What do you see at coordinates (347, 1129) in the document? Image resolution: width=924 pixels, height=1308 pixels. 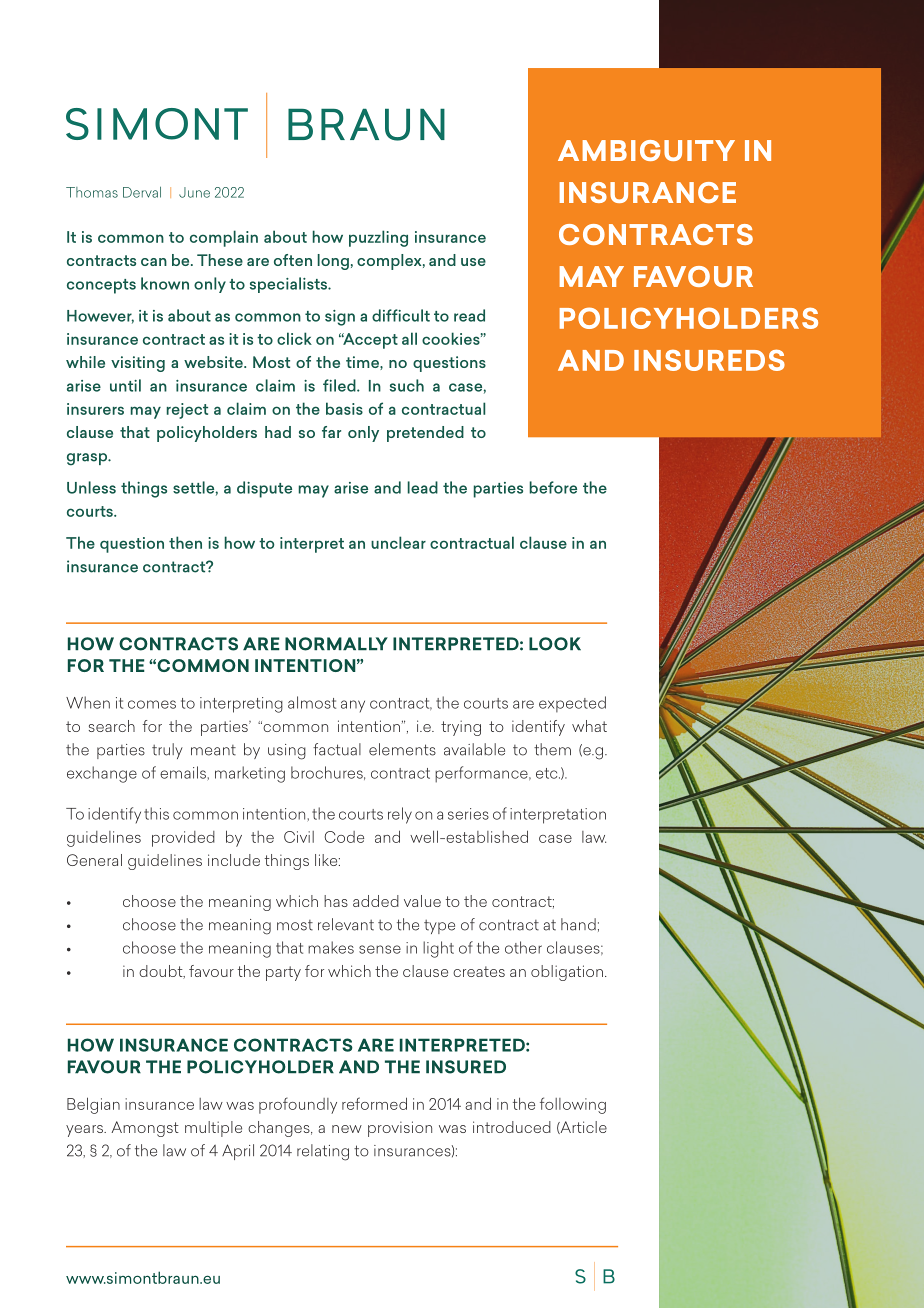 I see `new` at bounding box center [347, 1129].
